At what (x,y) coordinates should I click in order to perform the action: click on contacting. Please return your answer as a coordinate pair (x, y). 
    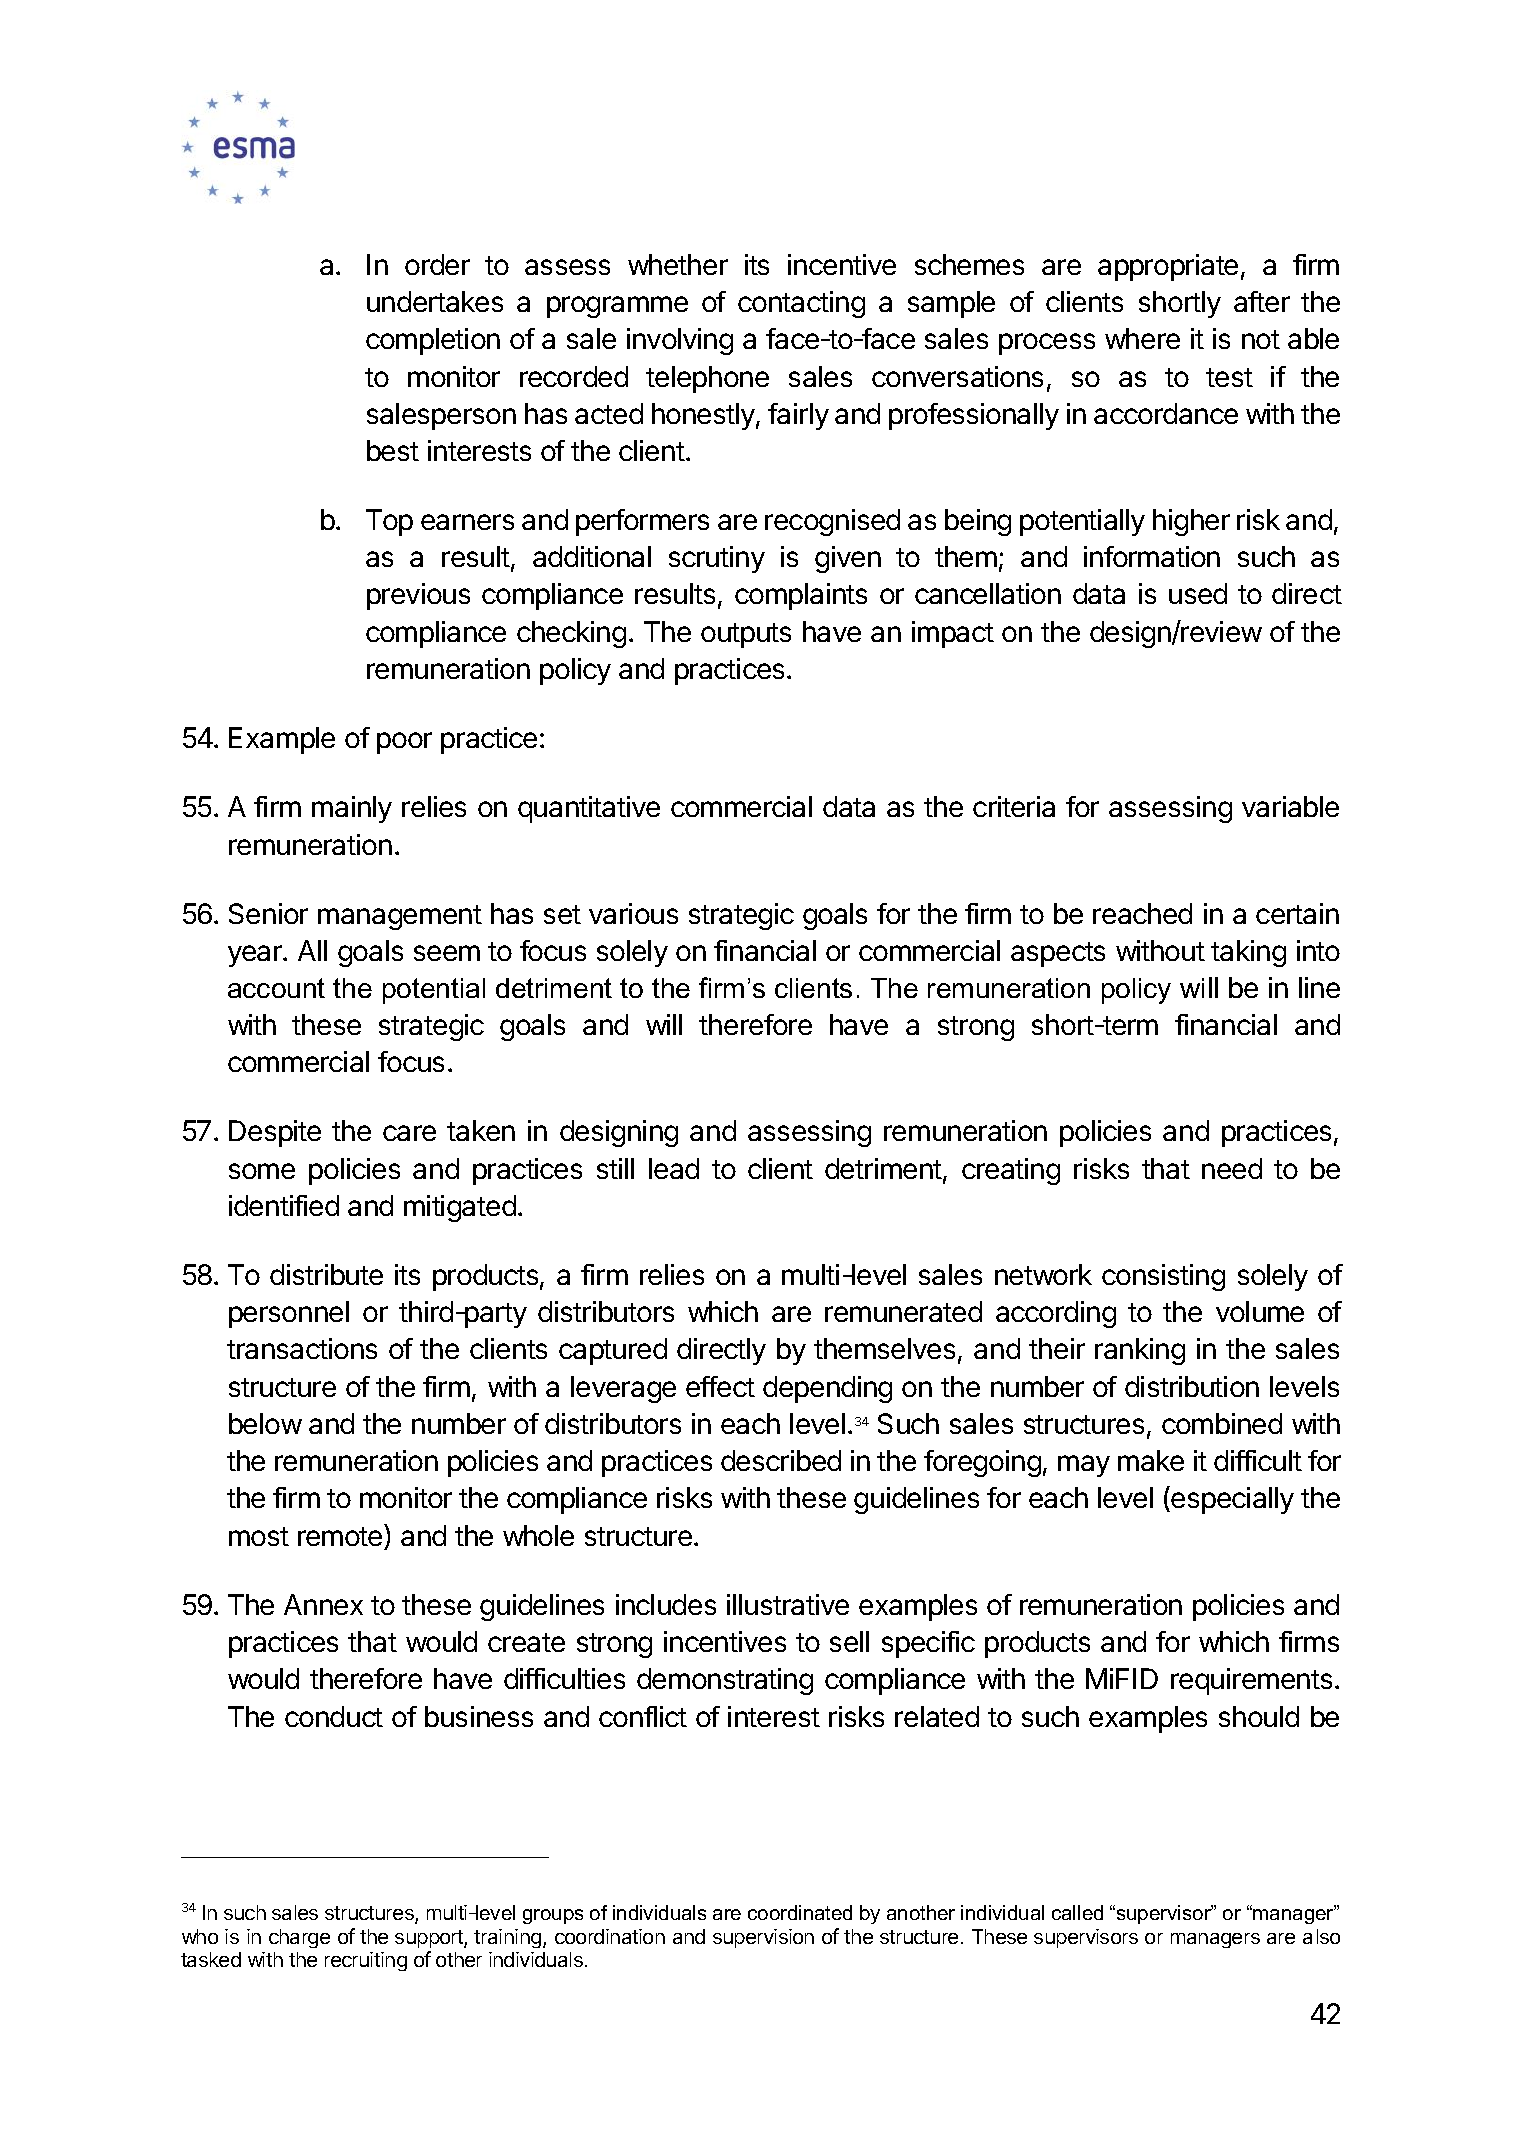
    Looking at the image, I should click on (801, 304).
